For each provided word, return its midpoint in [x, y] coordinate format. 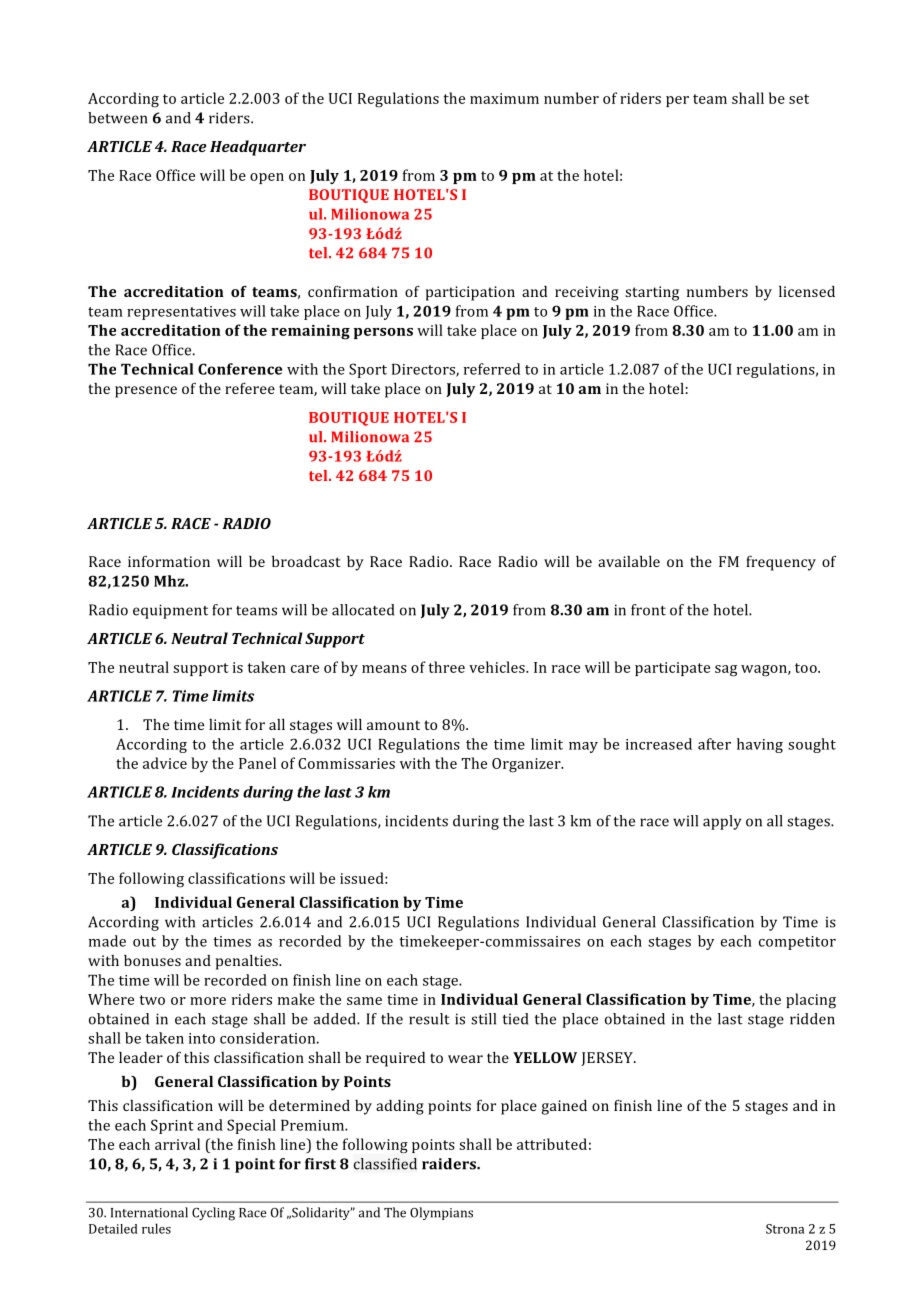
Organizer [527, 765]
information [169, 561]
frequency [781, 563]
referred [492, 369]
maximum [504, 98]
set [799, 99]
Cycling [213, 1214]
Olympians [441, 1213]
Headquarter [258, 148]
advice [165, 763]
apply [722, 822]
